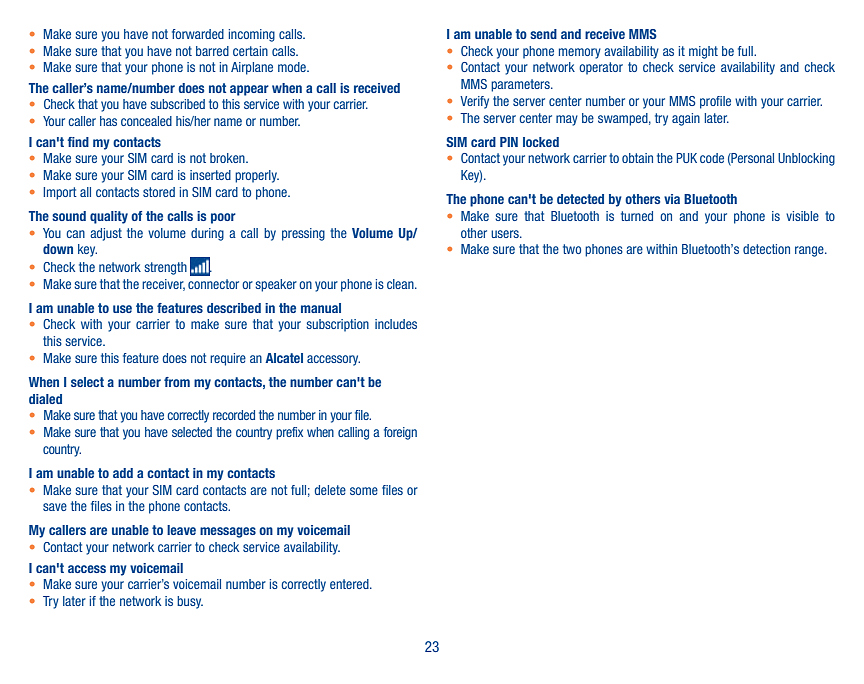 This page has width=864, height=684. What do you see at coordinates (190, 602) in the page?
I see `busy` at bounding box center [190, 602].
